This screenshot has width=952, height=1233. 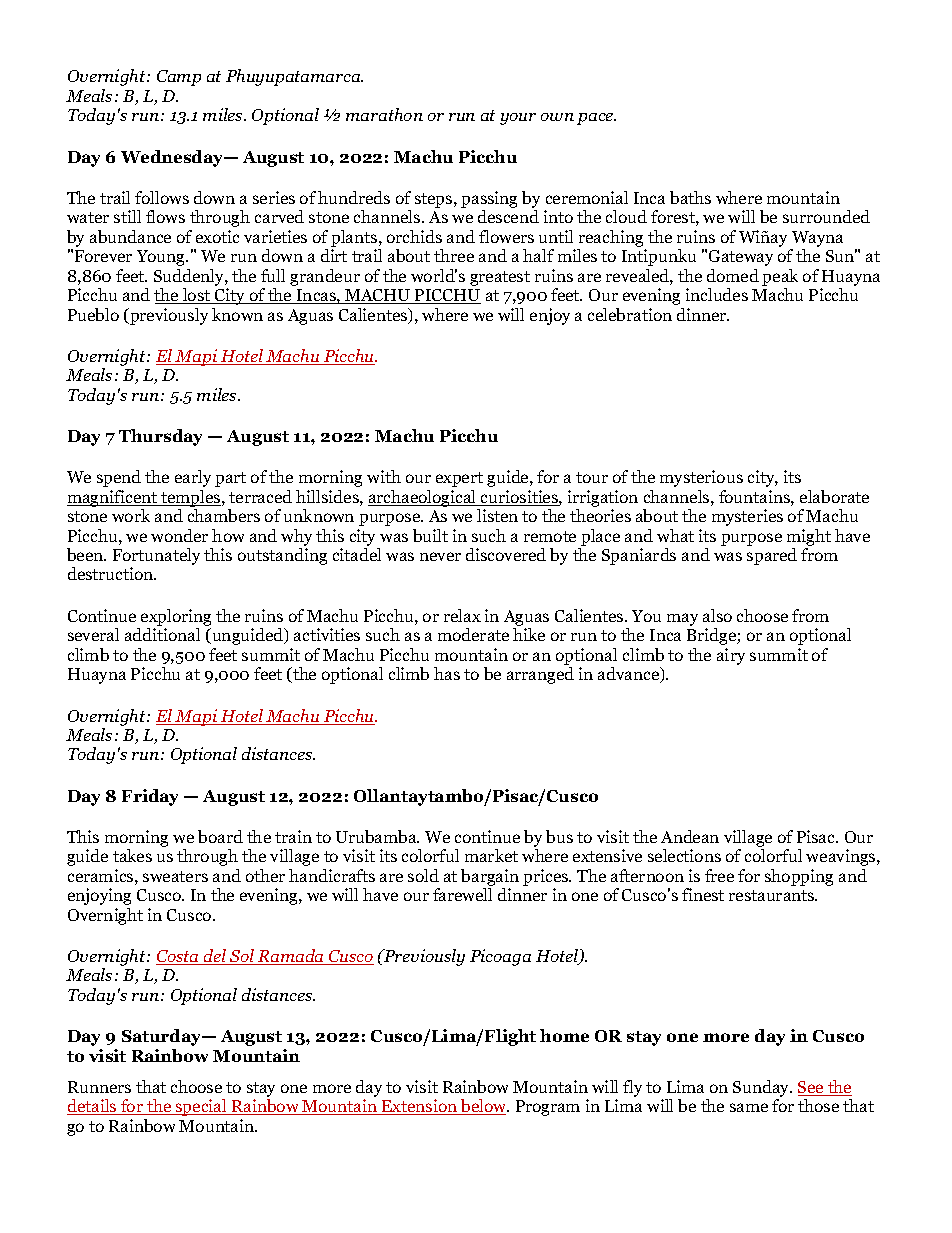 I want to click on Thursday, so click(x=160, y=437).
